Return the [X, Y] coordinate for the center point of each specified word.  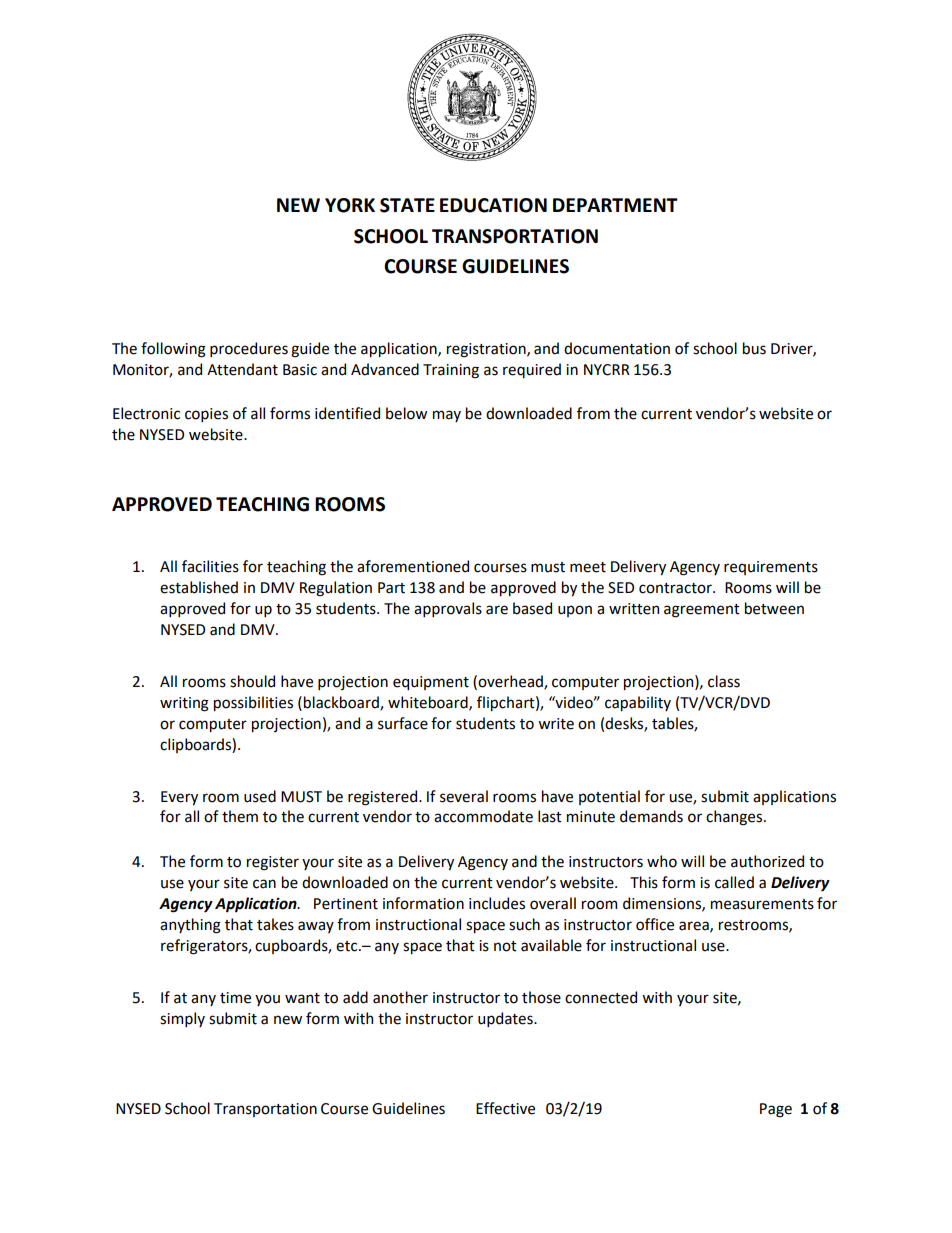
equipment [431, 683]
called [734, 882]
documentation [617, 348]
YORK [350, 205]
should [252, 681]
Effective [505, 1108]
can [264, 884]
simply [182, 1019]
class [724, 681]
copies [206, 415]
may [447, 416]
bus [754, 348]
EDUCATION [493, 205]
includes [497, 903]
